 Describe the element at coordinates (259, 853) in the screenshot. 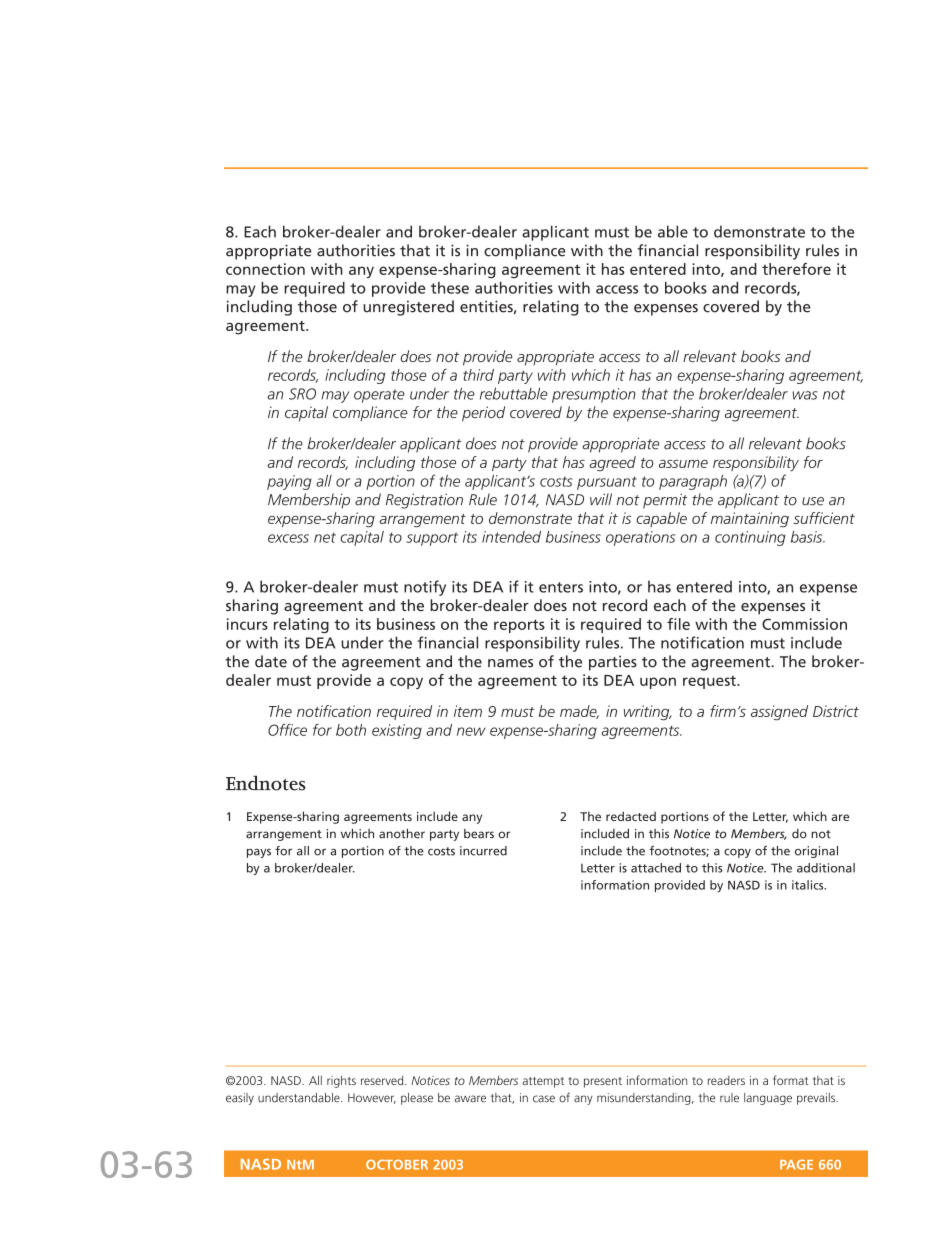

I see `pays` at that location.
